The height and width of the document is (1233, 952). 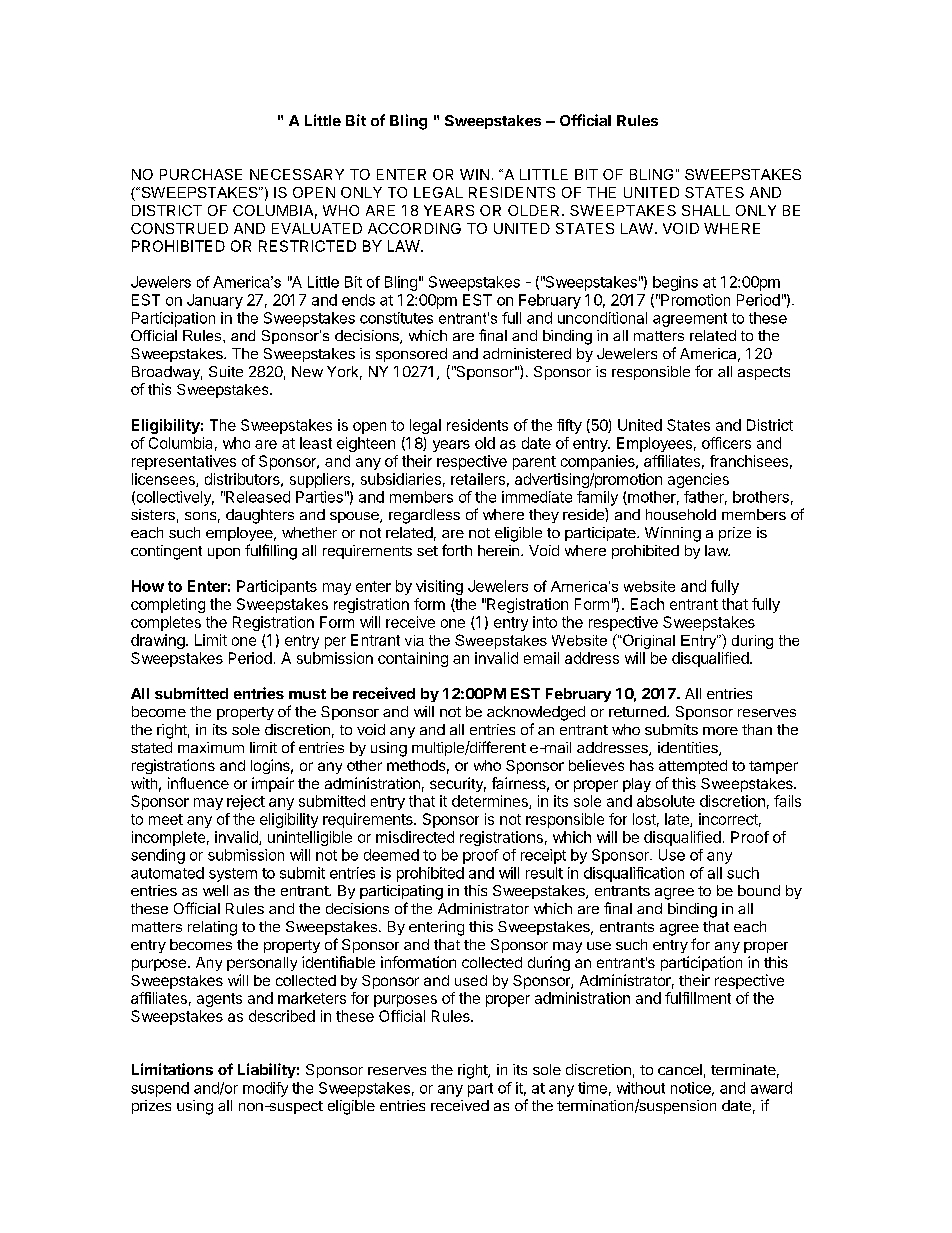 I want to click on cancel, so click(x=680, y=1069).
